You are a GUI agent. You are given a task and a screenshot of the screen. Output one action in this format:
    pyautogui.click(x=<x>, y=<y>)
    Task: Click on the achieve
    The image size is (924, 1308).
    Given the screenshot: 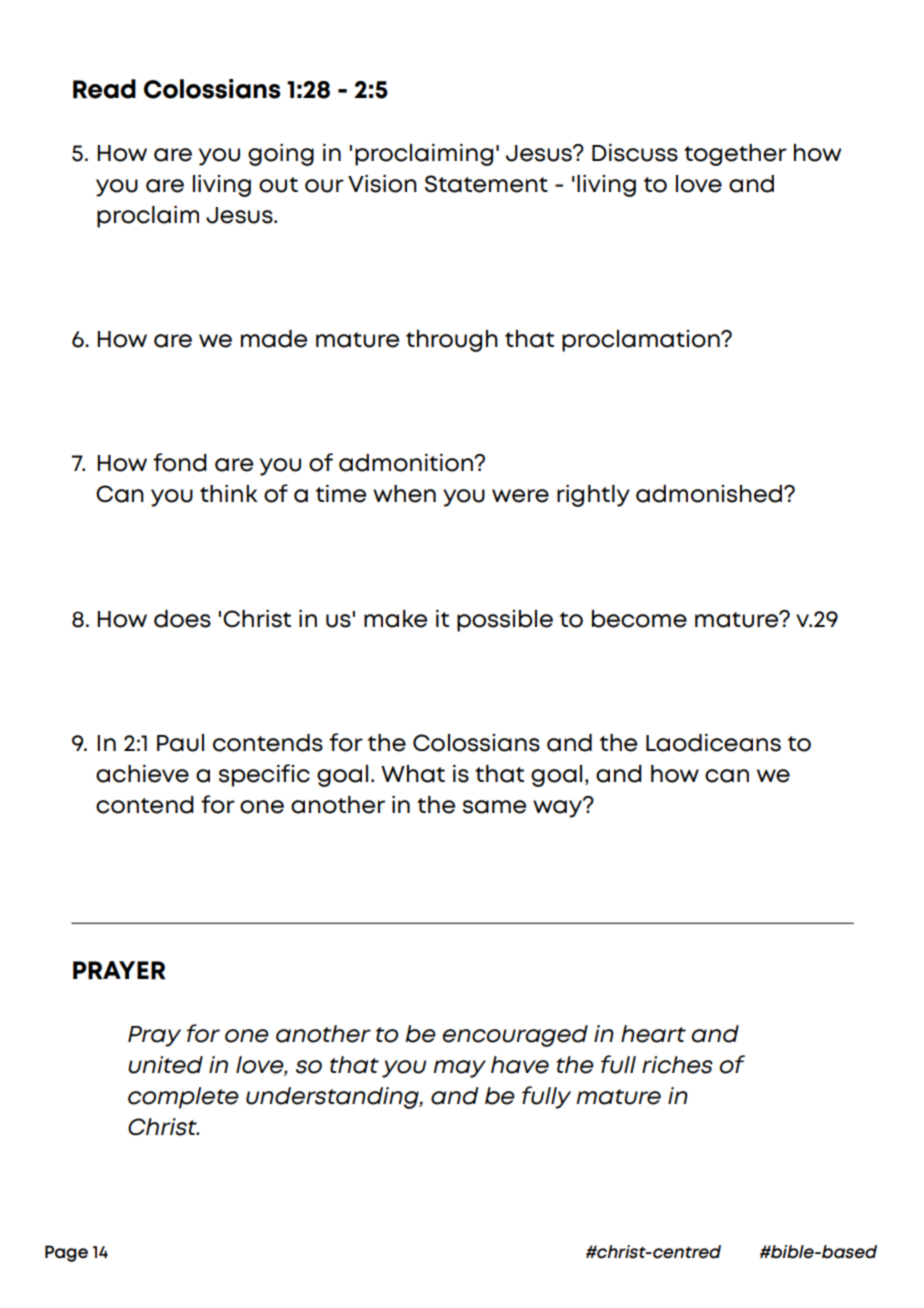 What is the action you would take?
    pyautogui.click(x=142, y=774)
